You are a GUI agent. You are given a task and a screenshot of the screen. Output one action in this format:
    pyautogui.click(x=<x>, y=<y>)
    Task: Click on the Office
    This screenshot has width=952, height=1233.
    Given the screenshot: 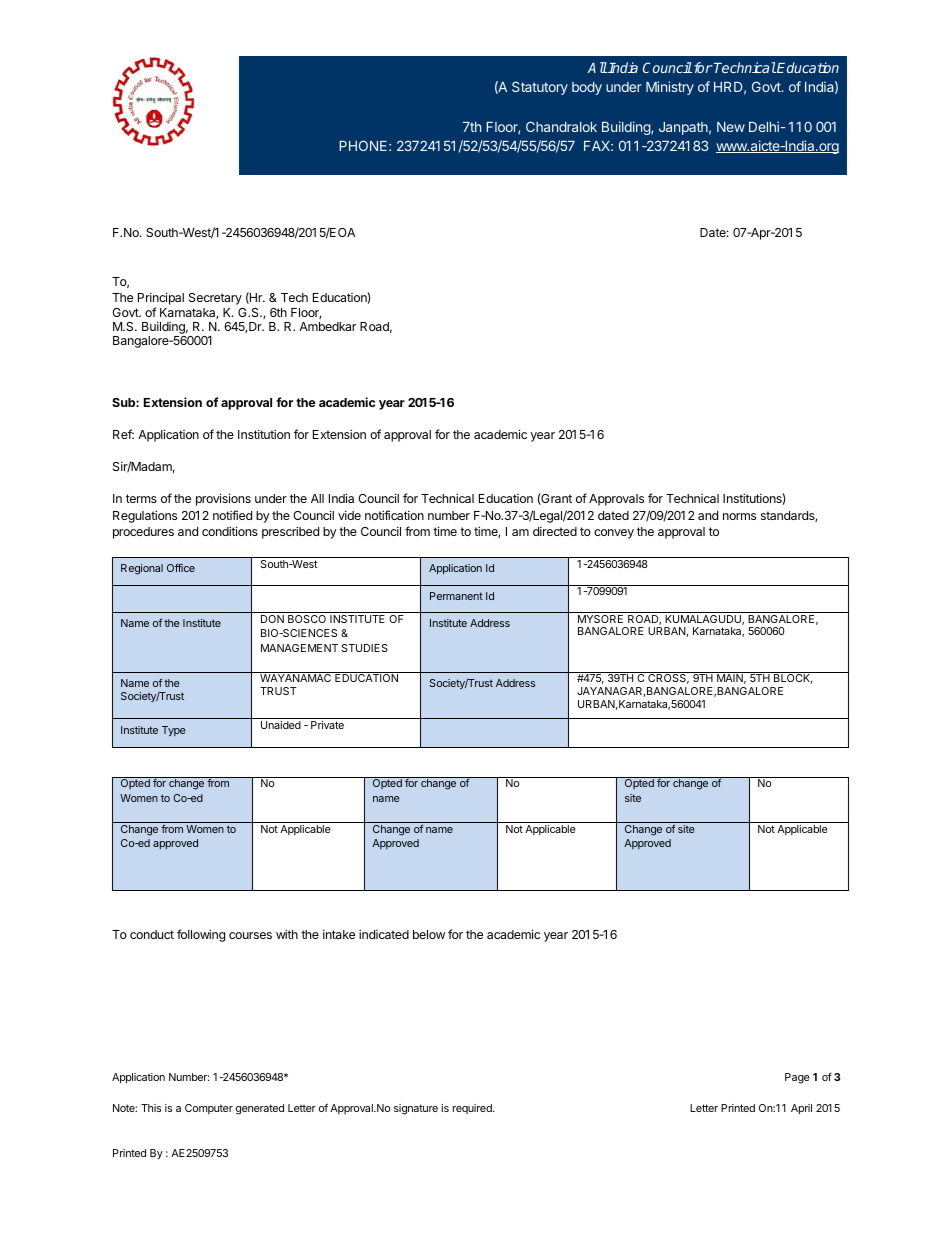 What is the action you would take?
    pyautogui.click(x=181, y=568)
